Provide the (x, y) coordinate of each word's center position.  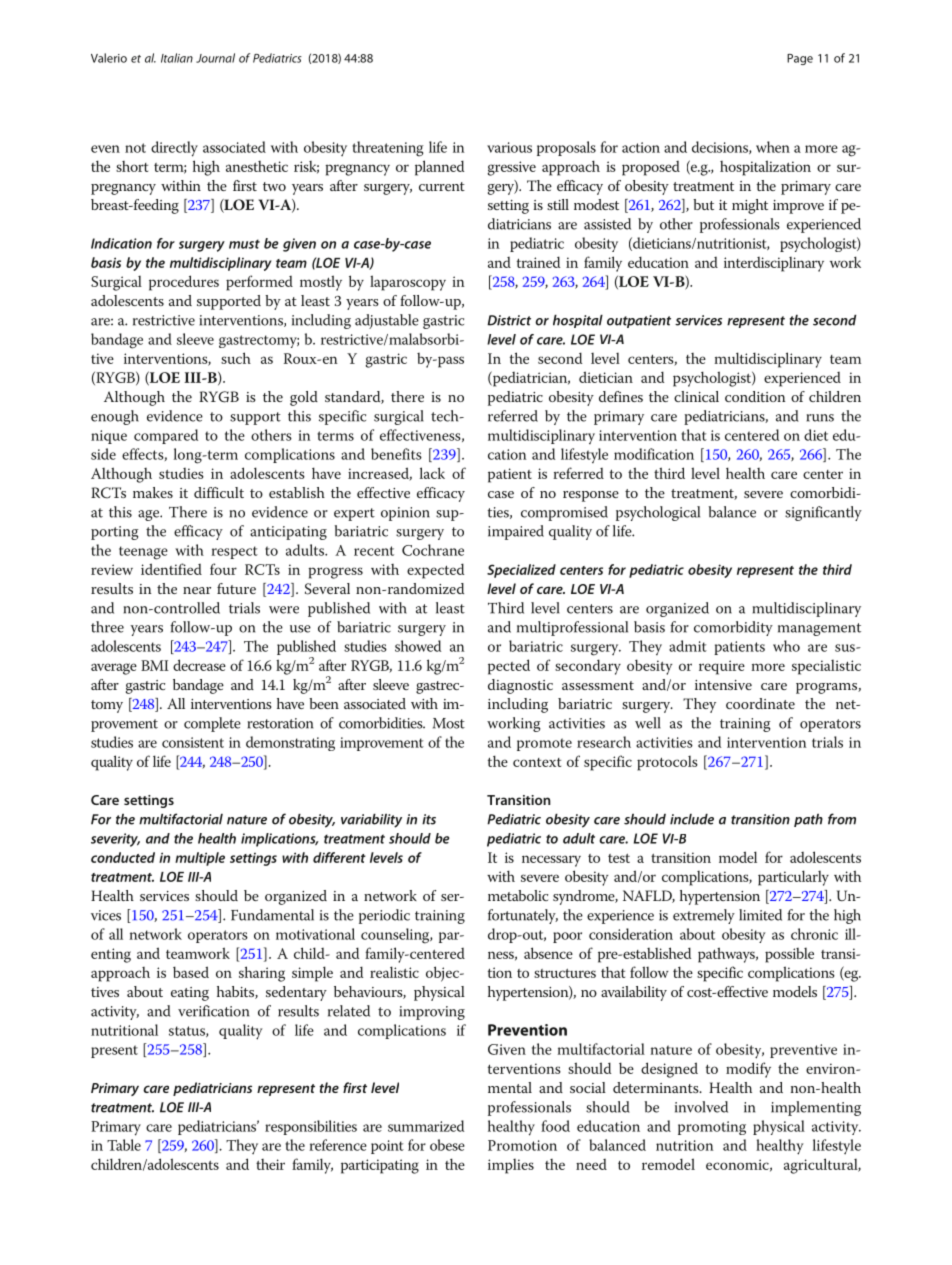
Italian (177, 58)
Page (800, 59)
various (509, 147)
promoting (712, 1128)
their (270, 1164)
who (786, 646)
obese (447, 1145)
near (197, 590)
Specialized (521, 571)
